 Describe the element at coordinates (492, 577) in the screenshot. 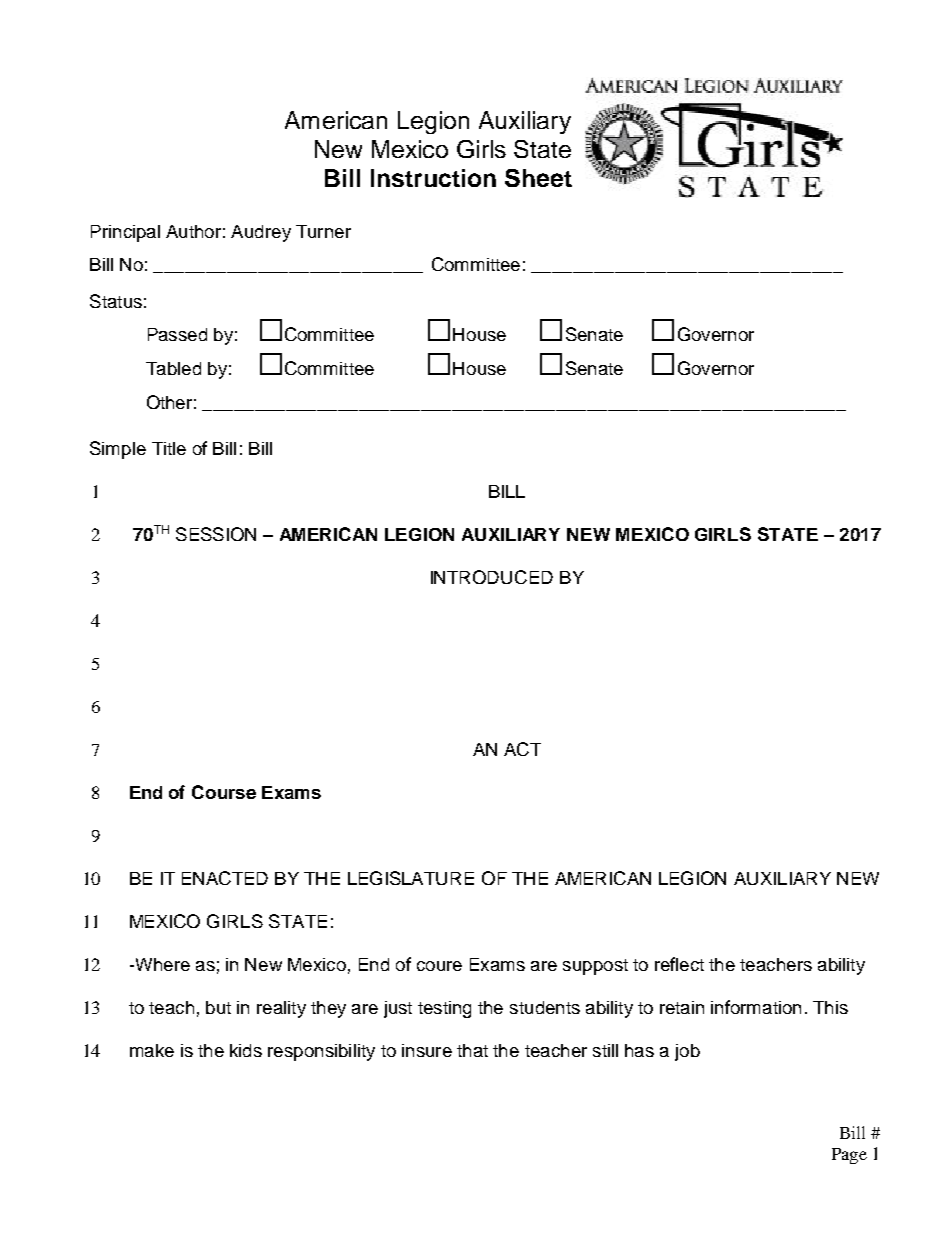

I see `INTRODUCED` at that location.
